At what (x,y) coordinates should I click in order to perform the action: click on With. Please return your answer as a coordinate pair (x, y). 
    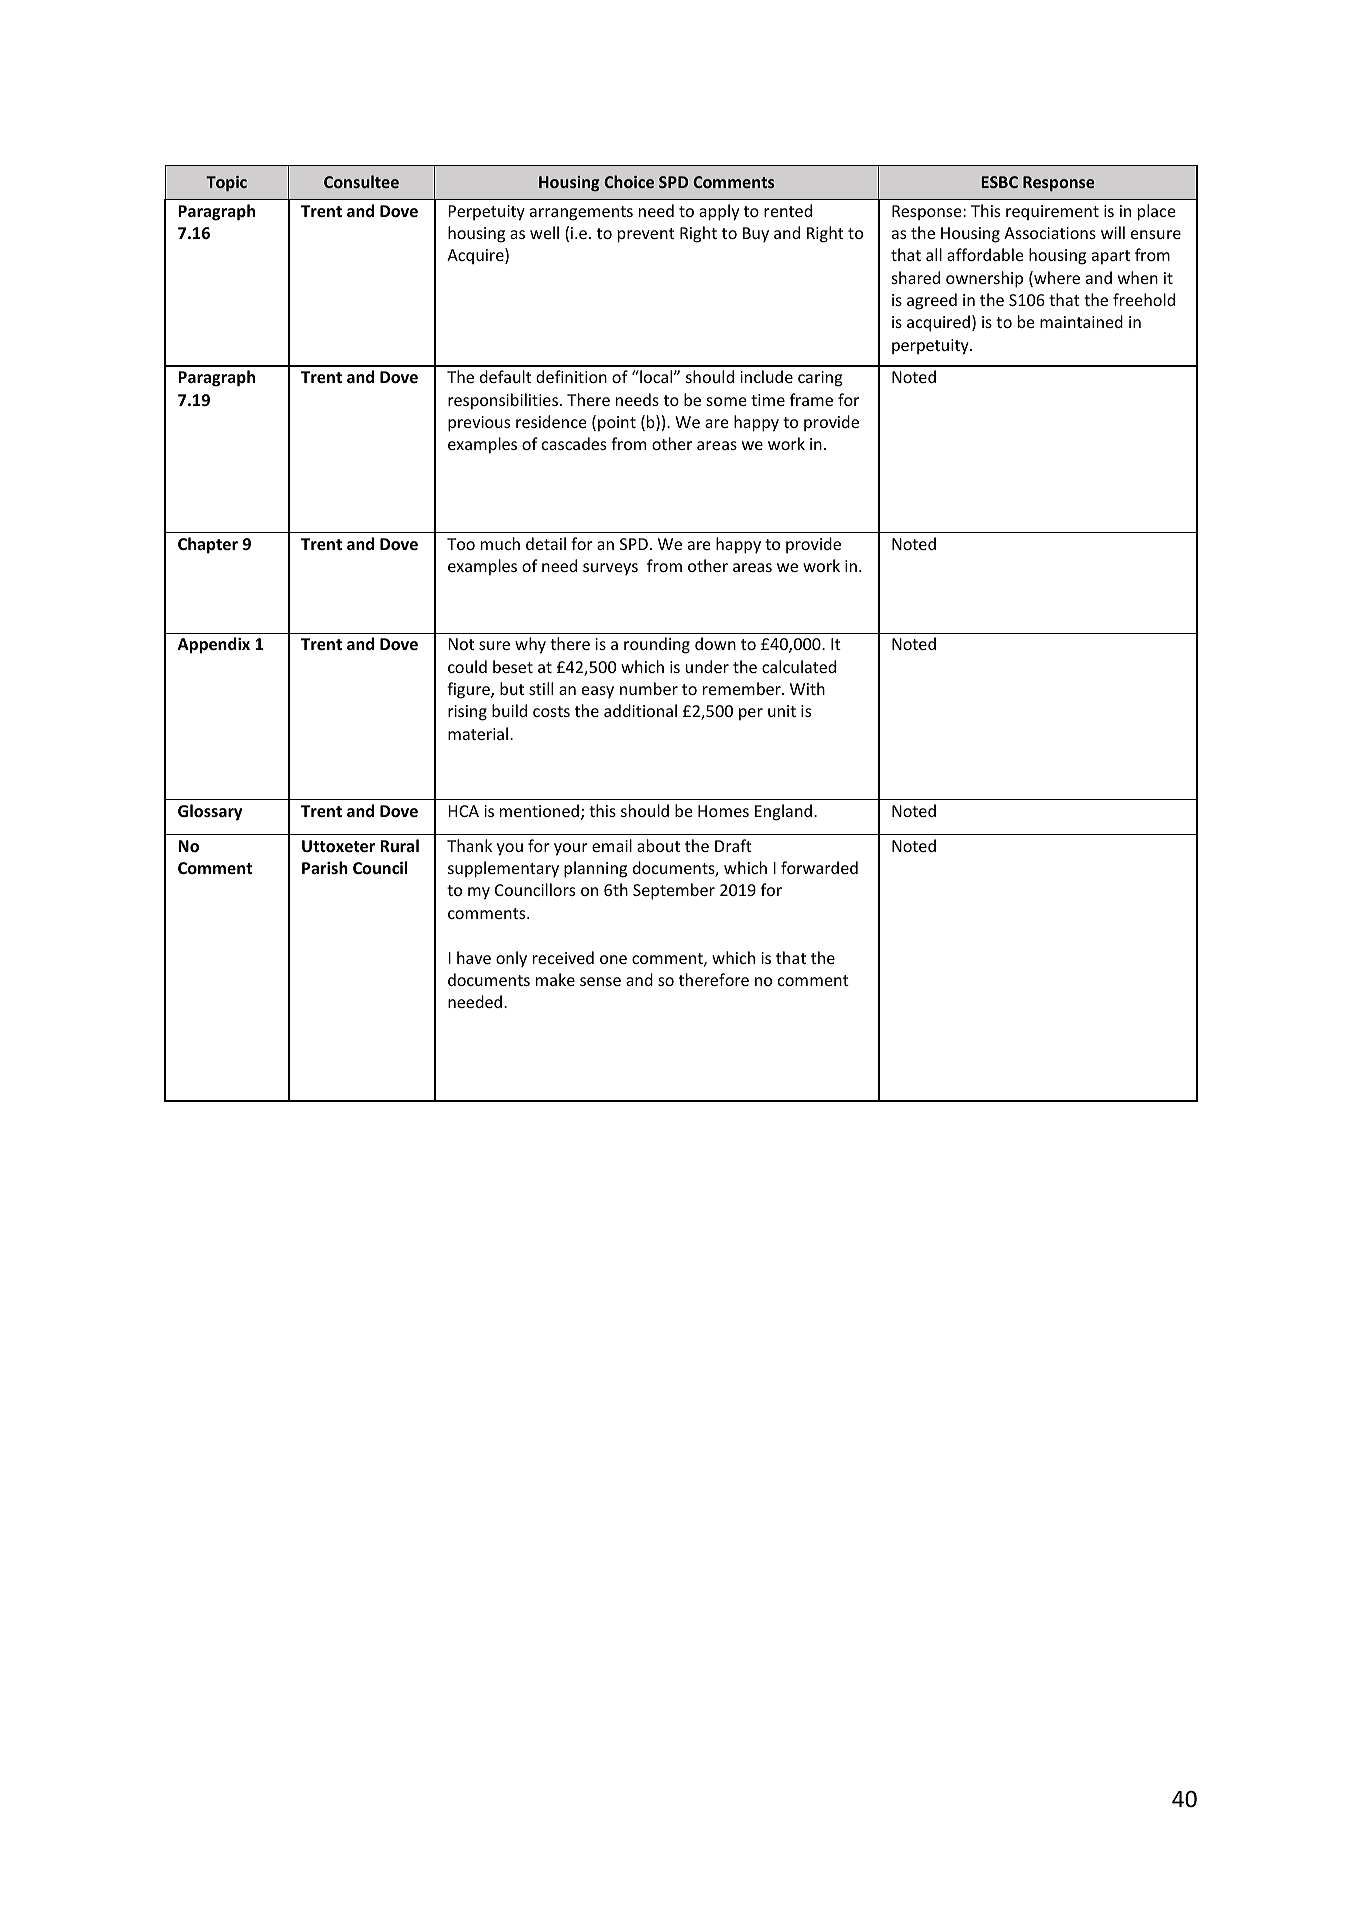
    Looking at the image, I should click on (807, 688).
